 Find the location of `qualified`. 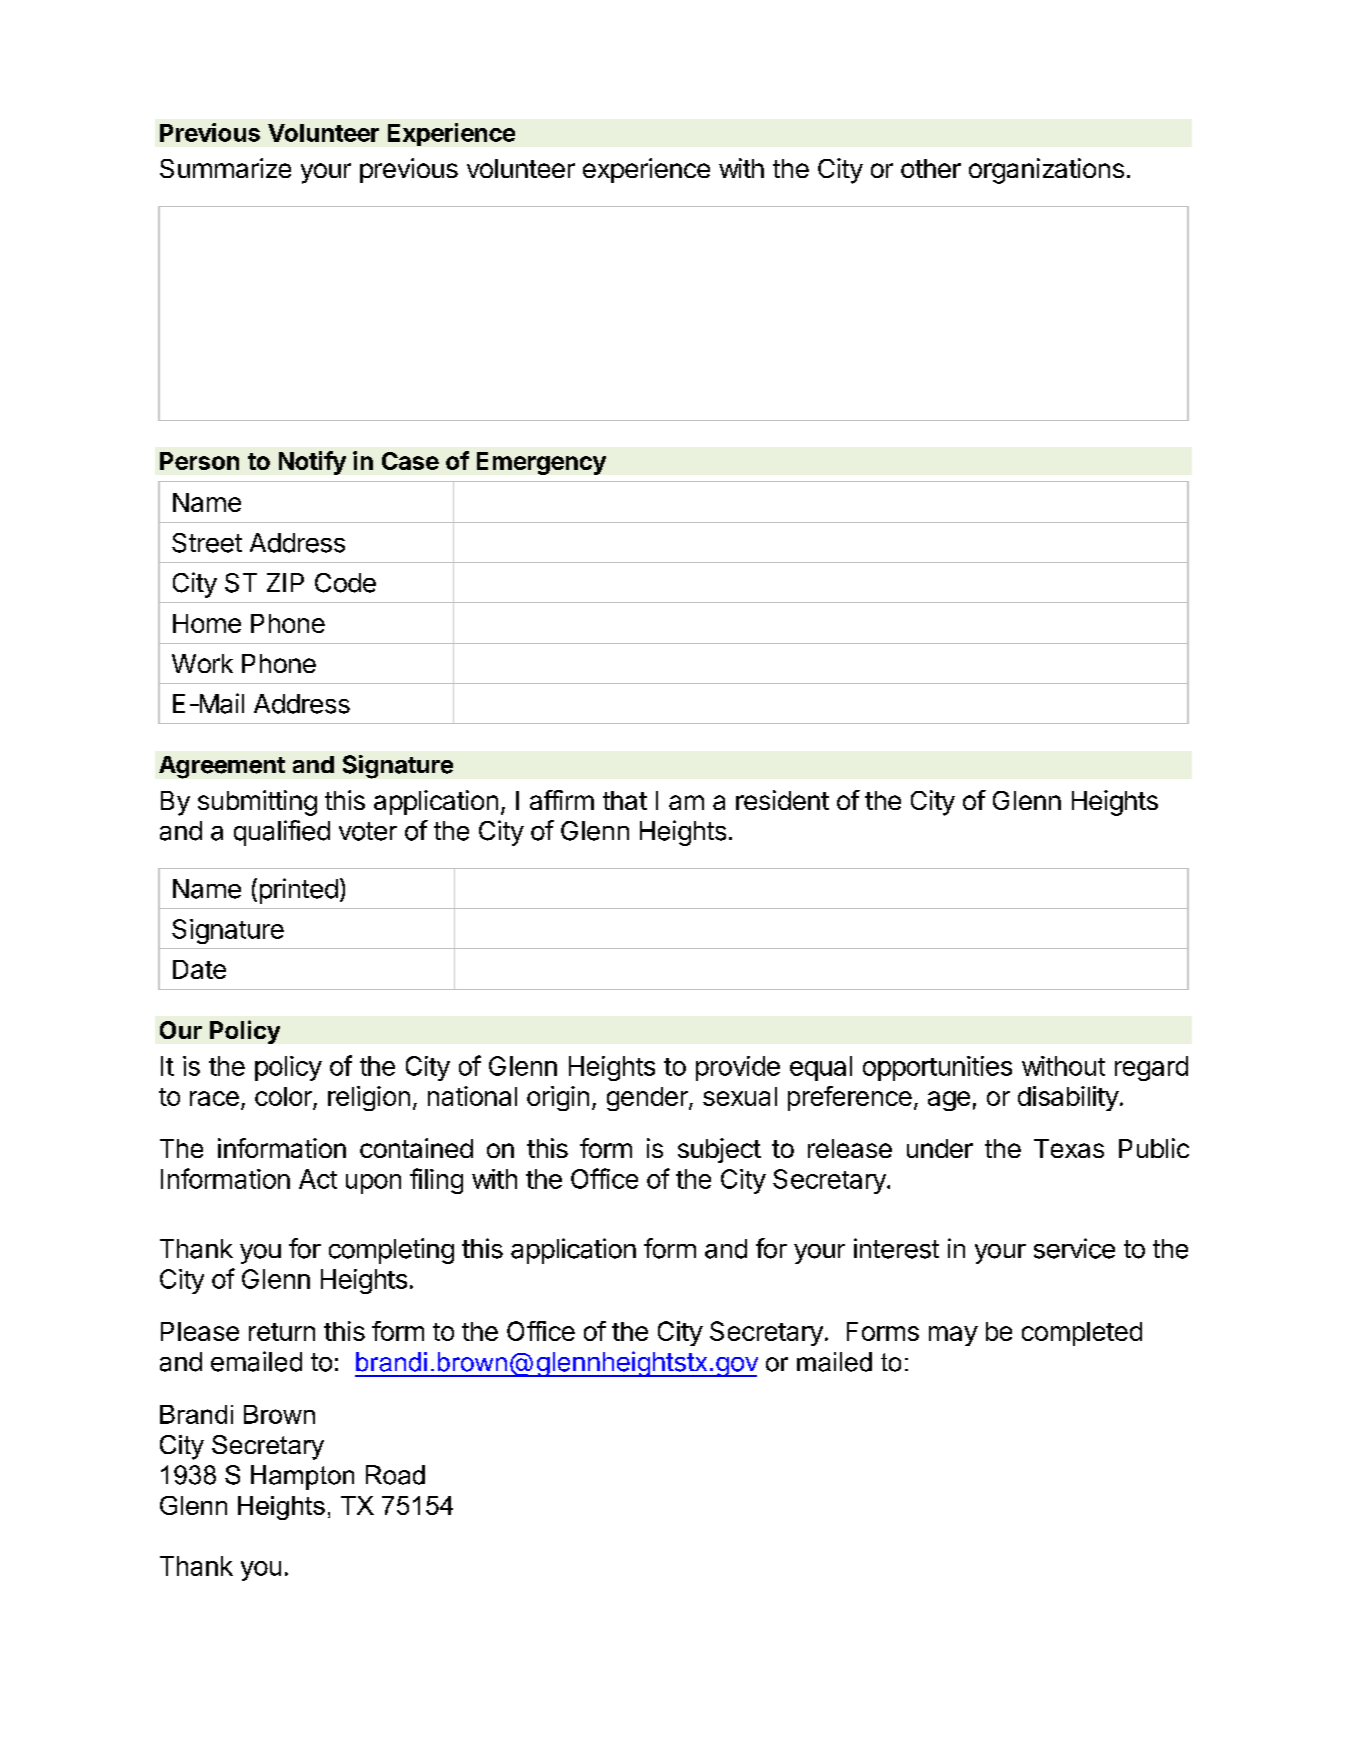

qualified is located at coordinates (282, 833).
